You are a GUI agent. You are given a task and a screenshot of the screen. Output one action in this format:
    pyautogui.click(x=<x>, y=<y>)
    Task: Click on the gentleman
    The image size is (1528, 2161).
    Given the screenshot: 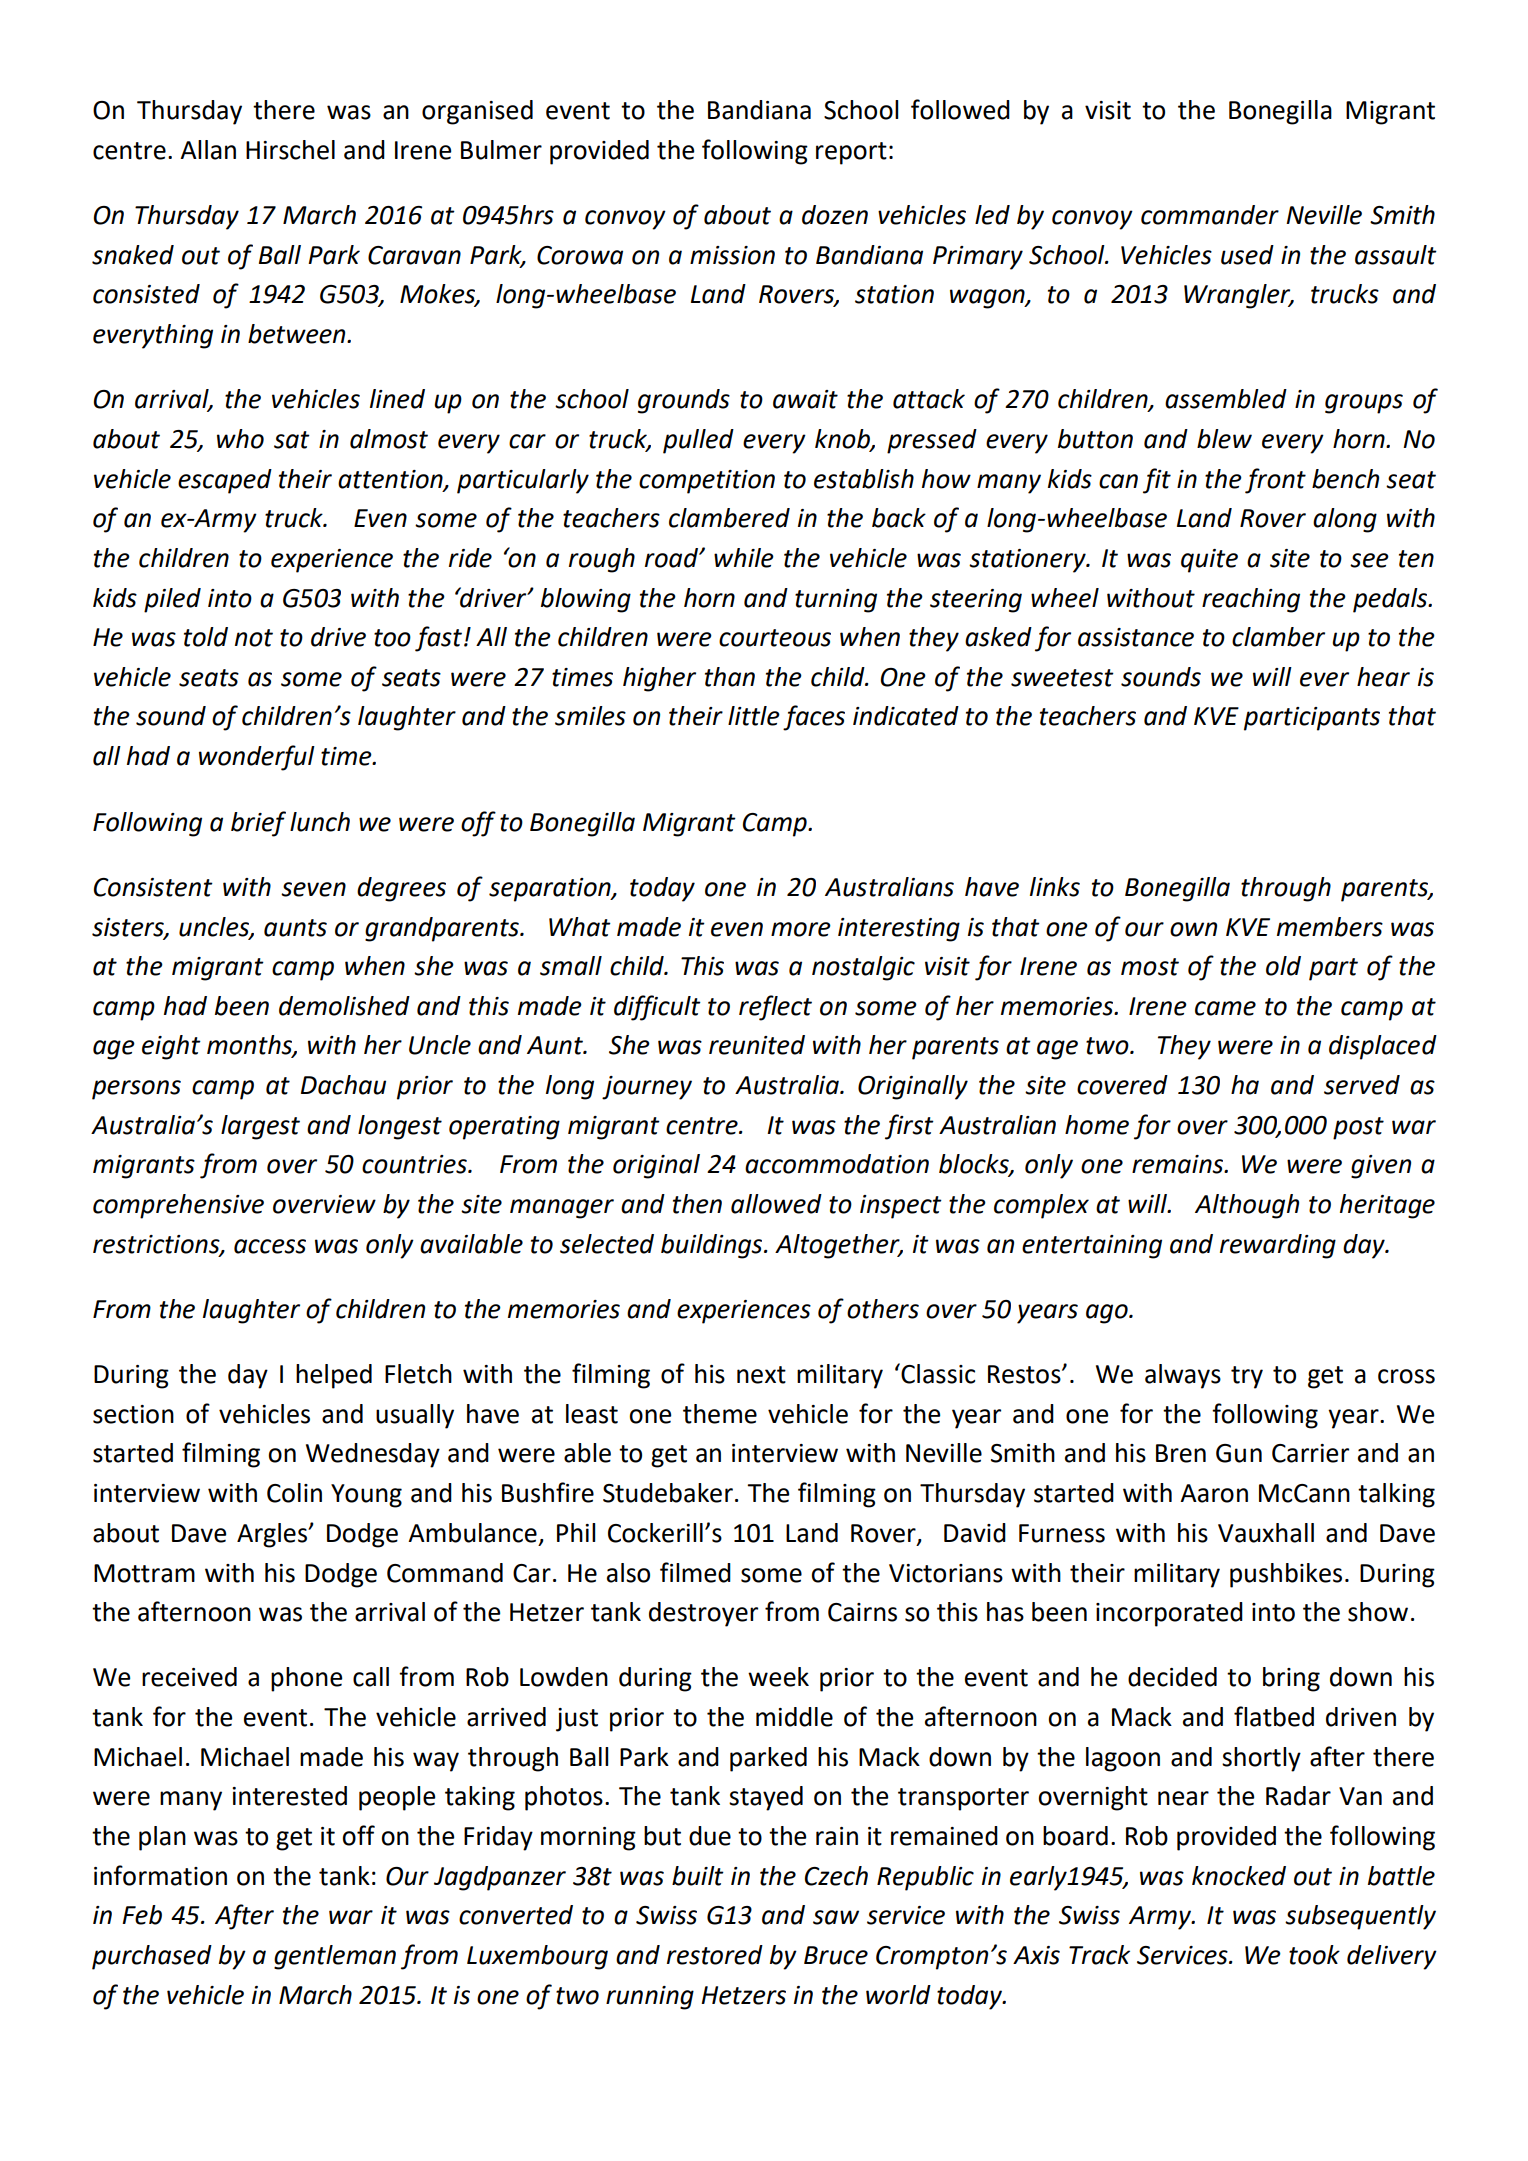 What is the action you would take?
    pyautogui.click(x=335, y=1957)
